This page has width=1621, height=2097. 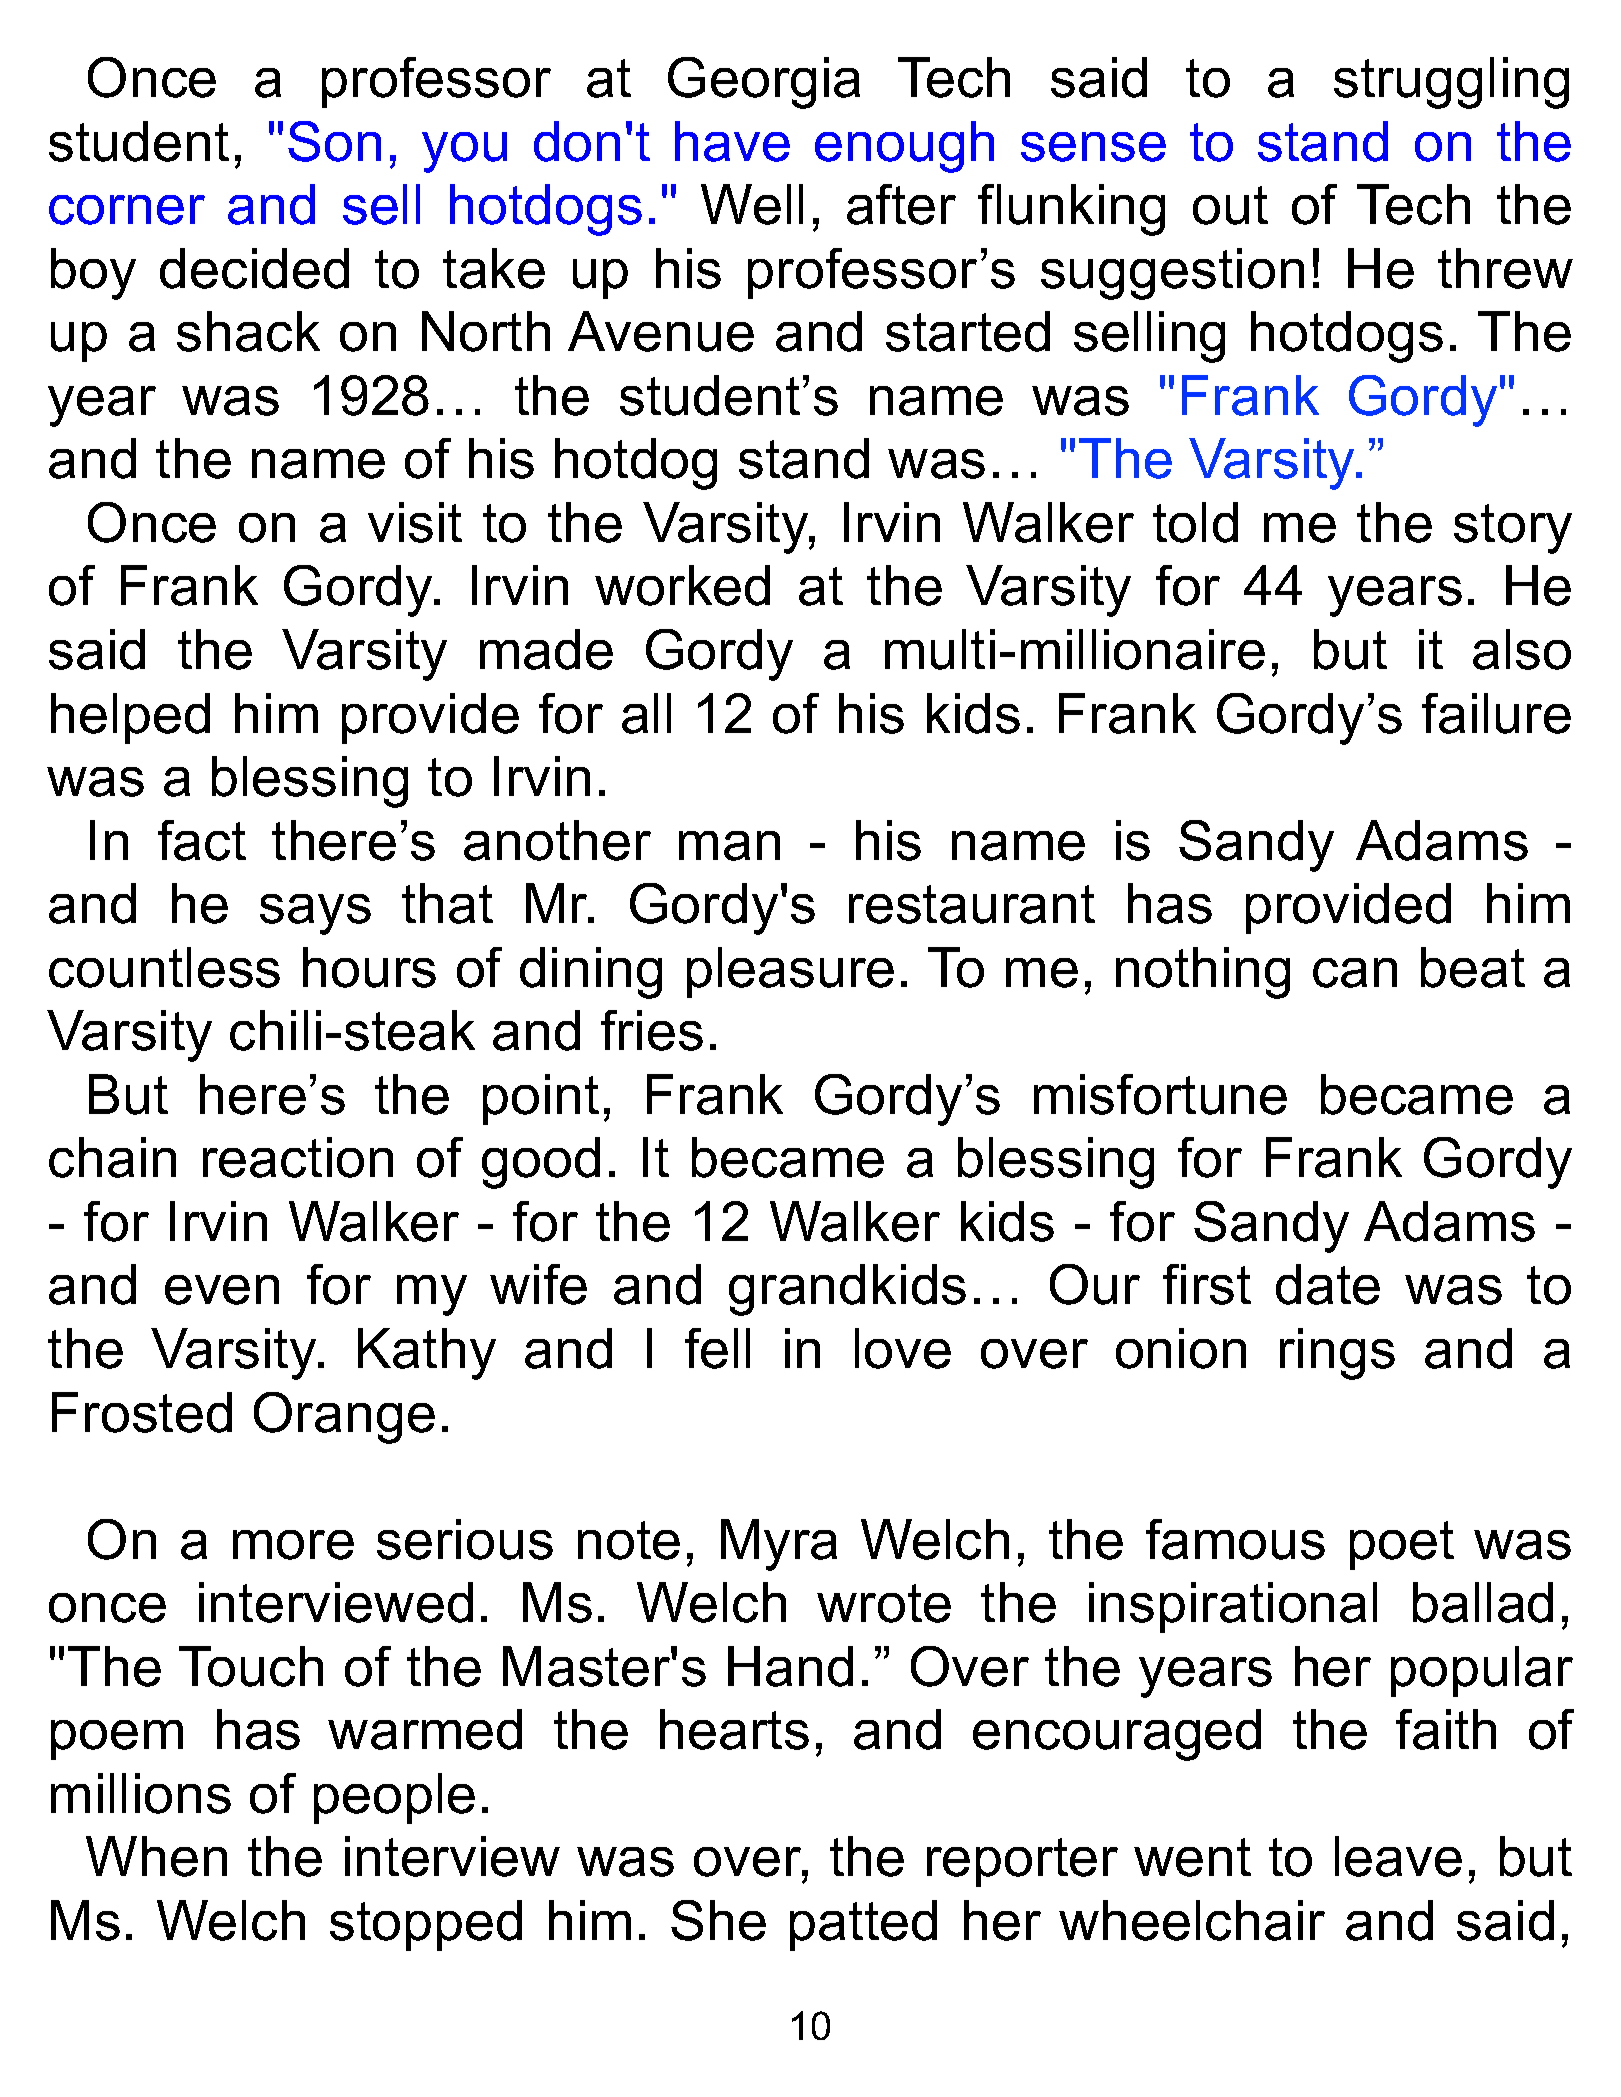 I want to click on pleasure, so click(x=790, y=972).
